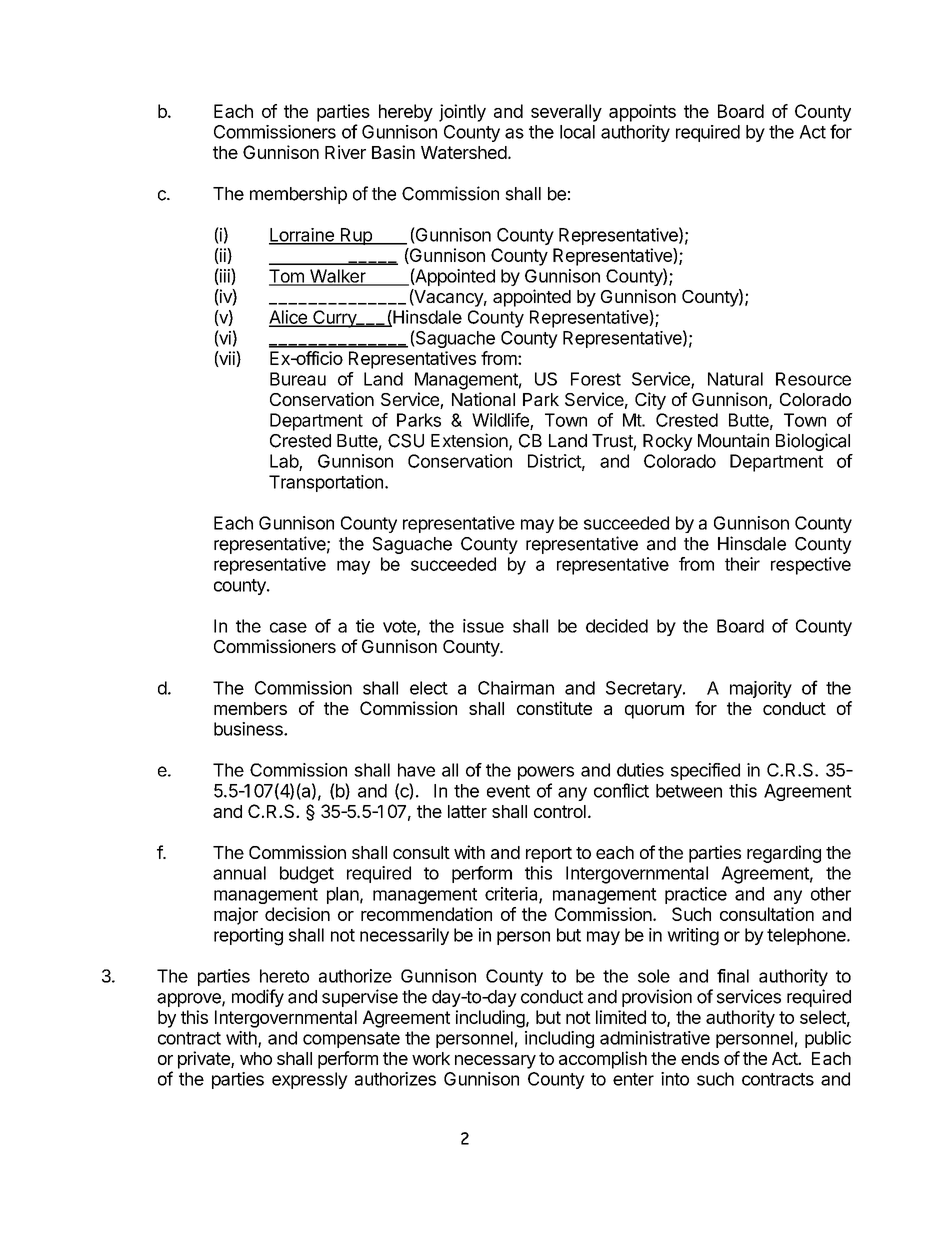  Describe the element at coordinates (700, 1058) in the screenshot. I see `ends` at that location.
